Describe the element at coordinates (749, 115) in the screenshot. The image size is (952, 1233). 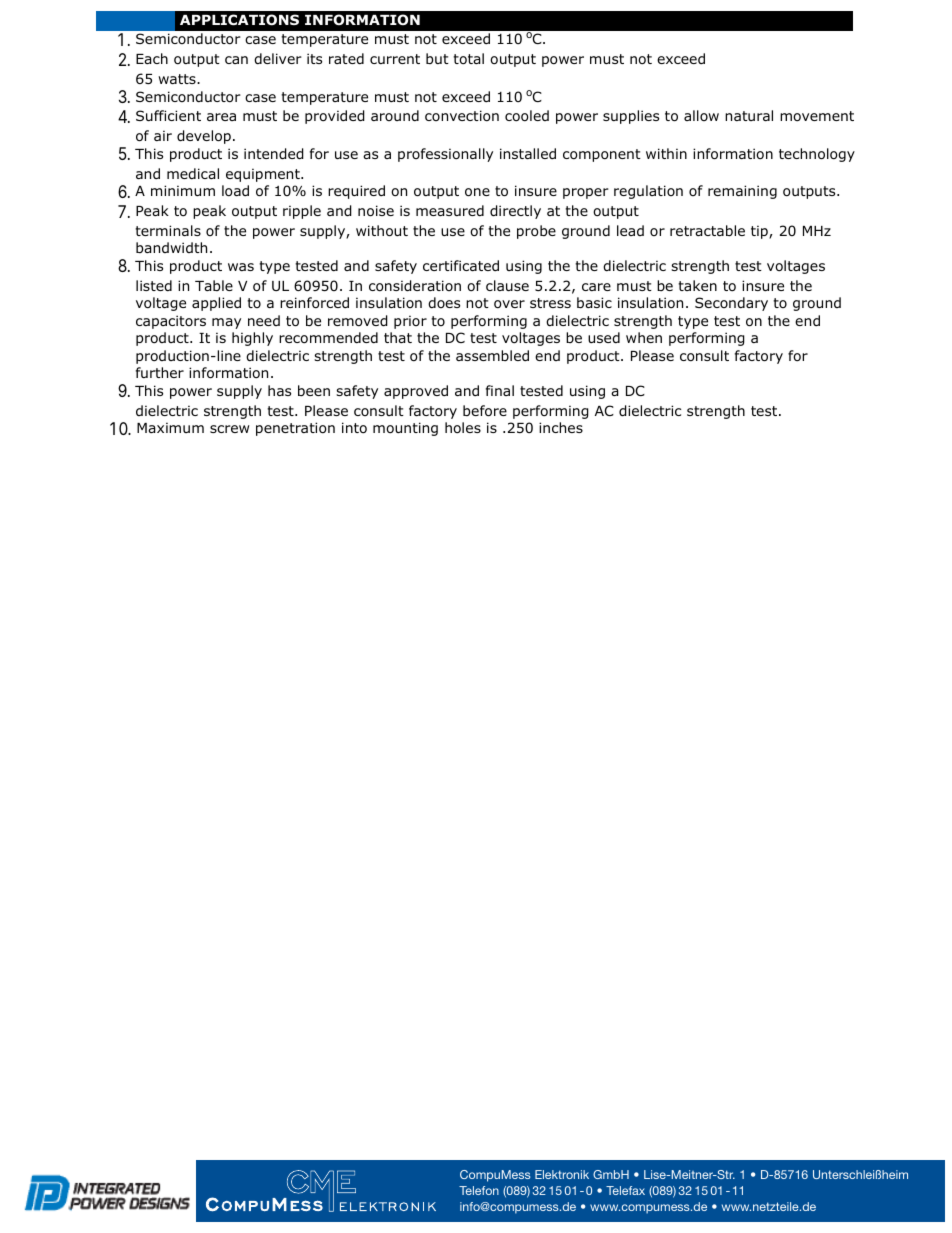
I see `natural` at that location.
